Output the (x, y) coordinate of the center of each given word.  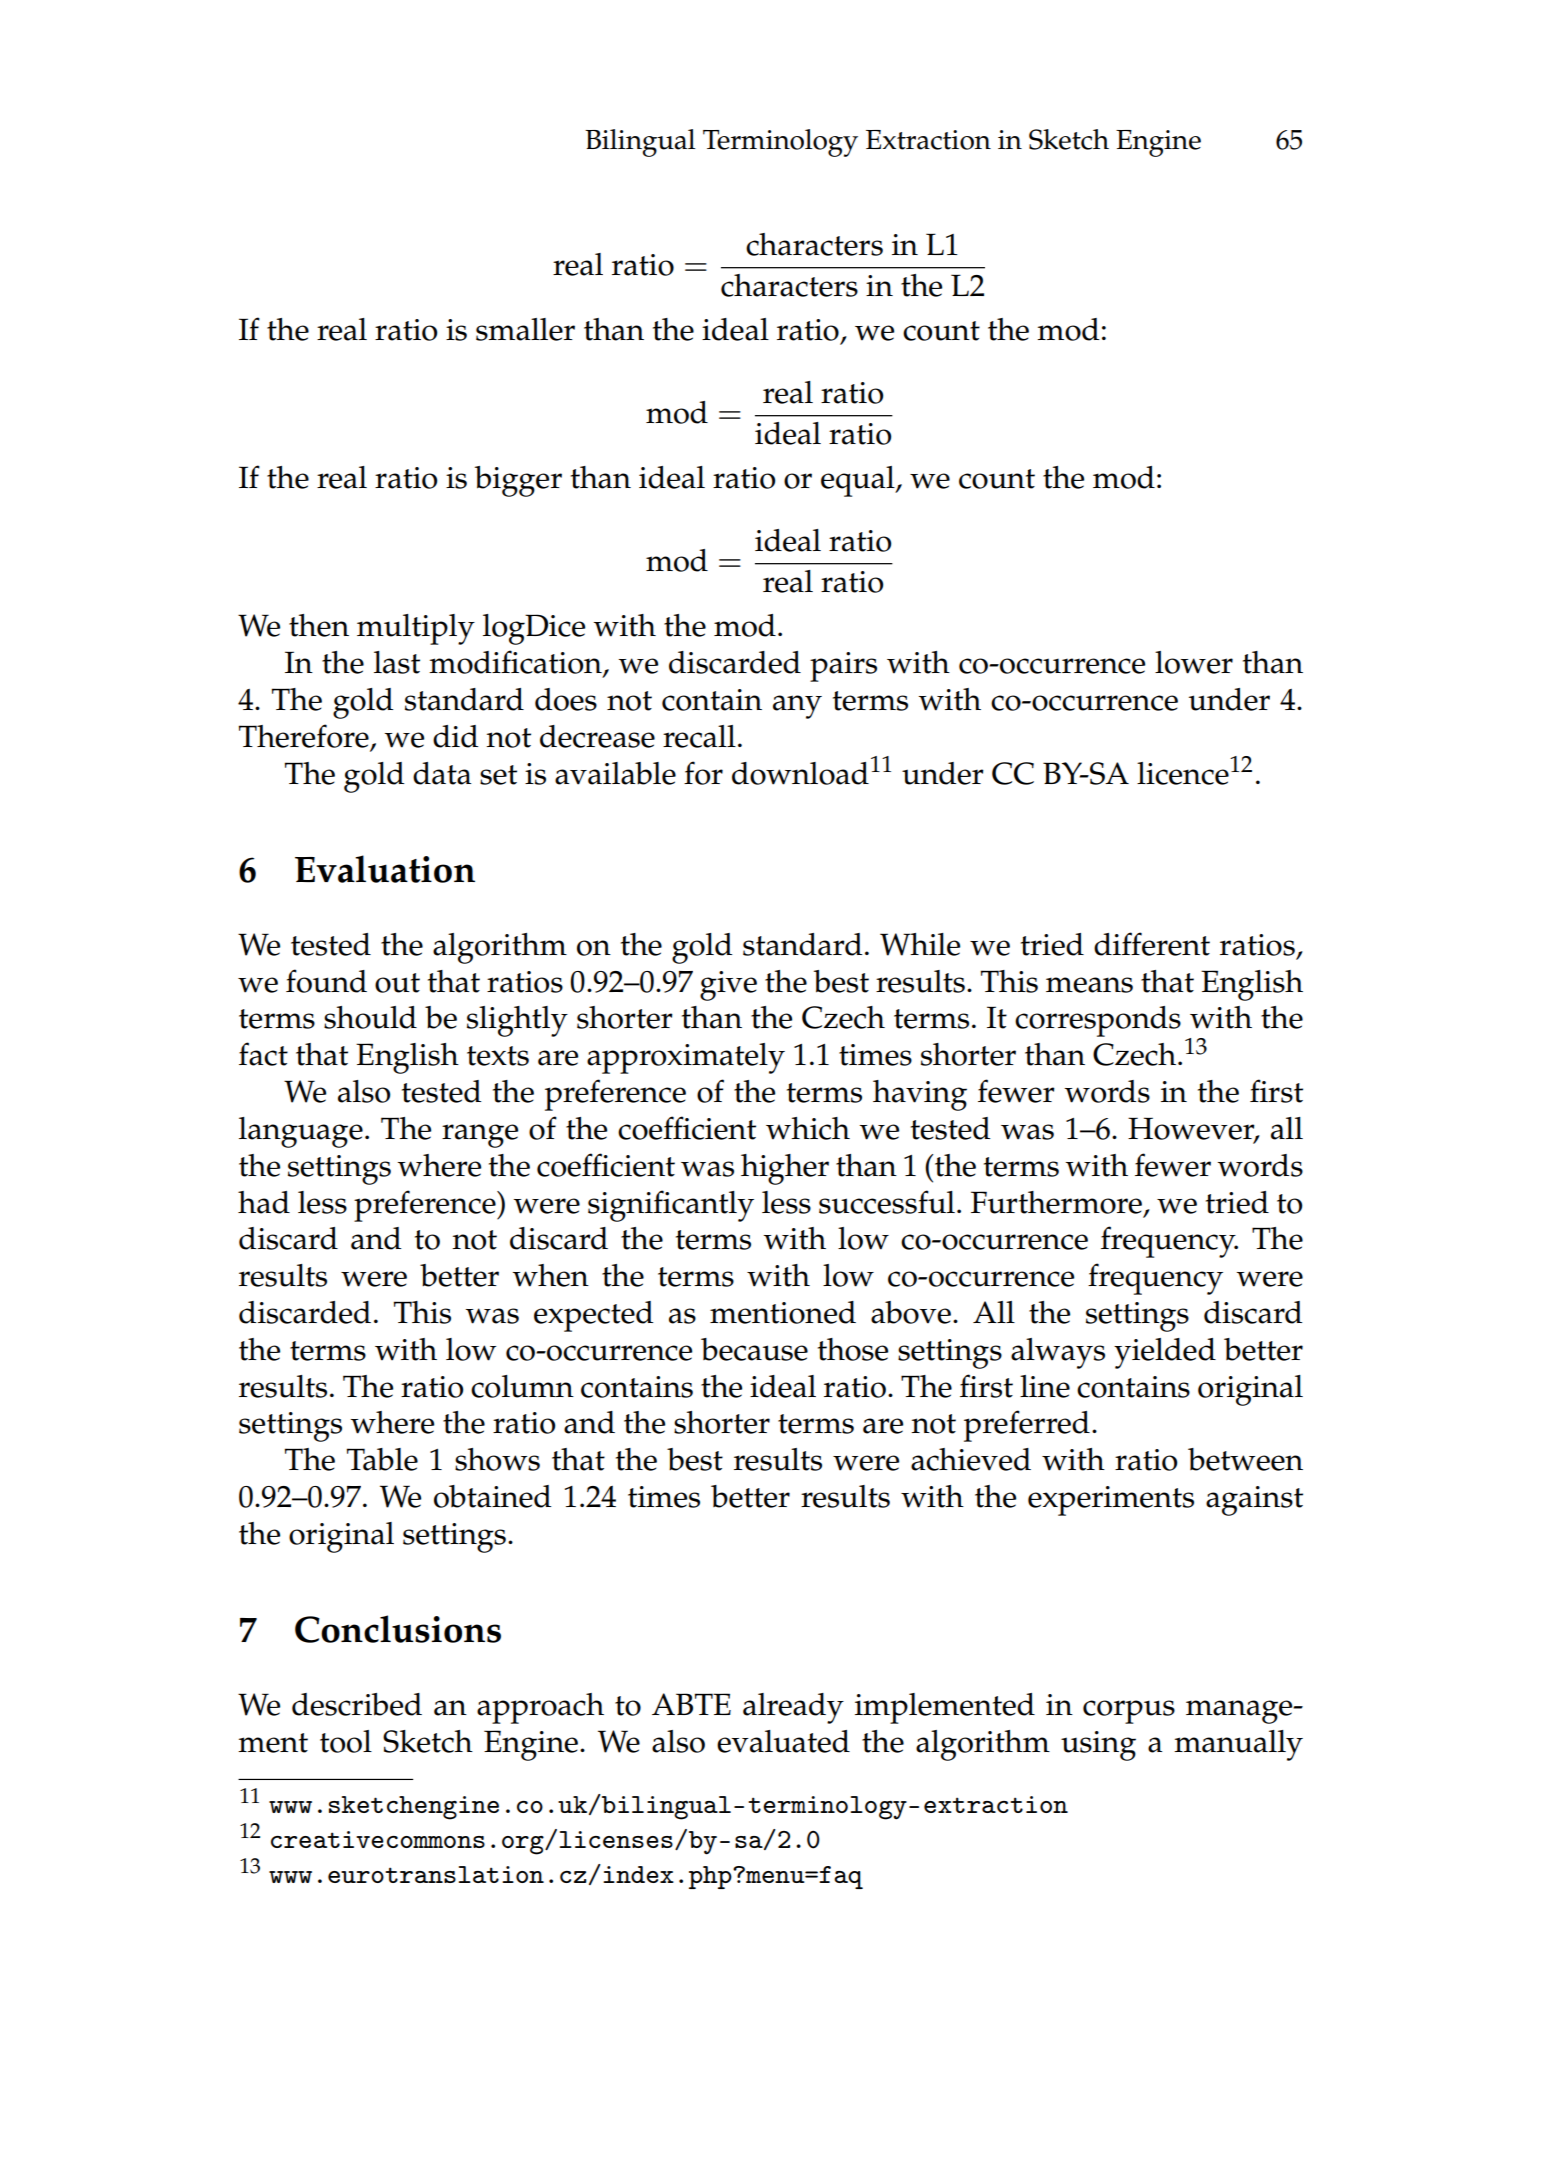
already (793, 1708)
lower (1194, 662)
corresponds (1098, 1021)
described (357, 1704)
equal (859, 481)
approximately (686, 1058)
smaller (525, 329)
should (370, 1017)
